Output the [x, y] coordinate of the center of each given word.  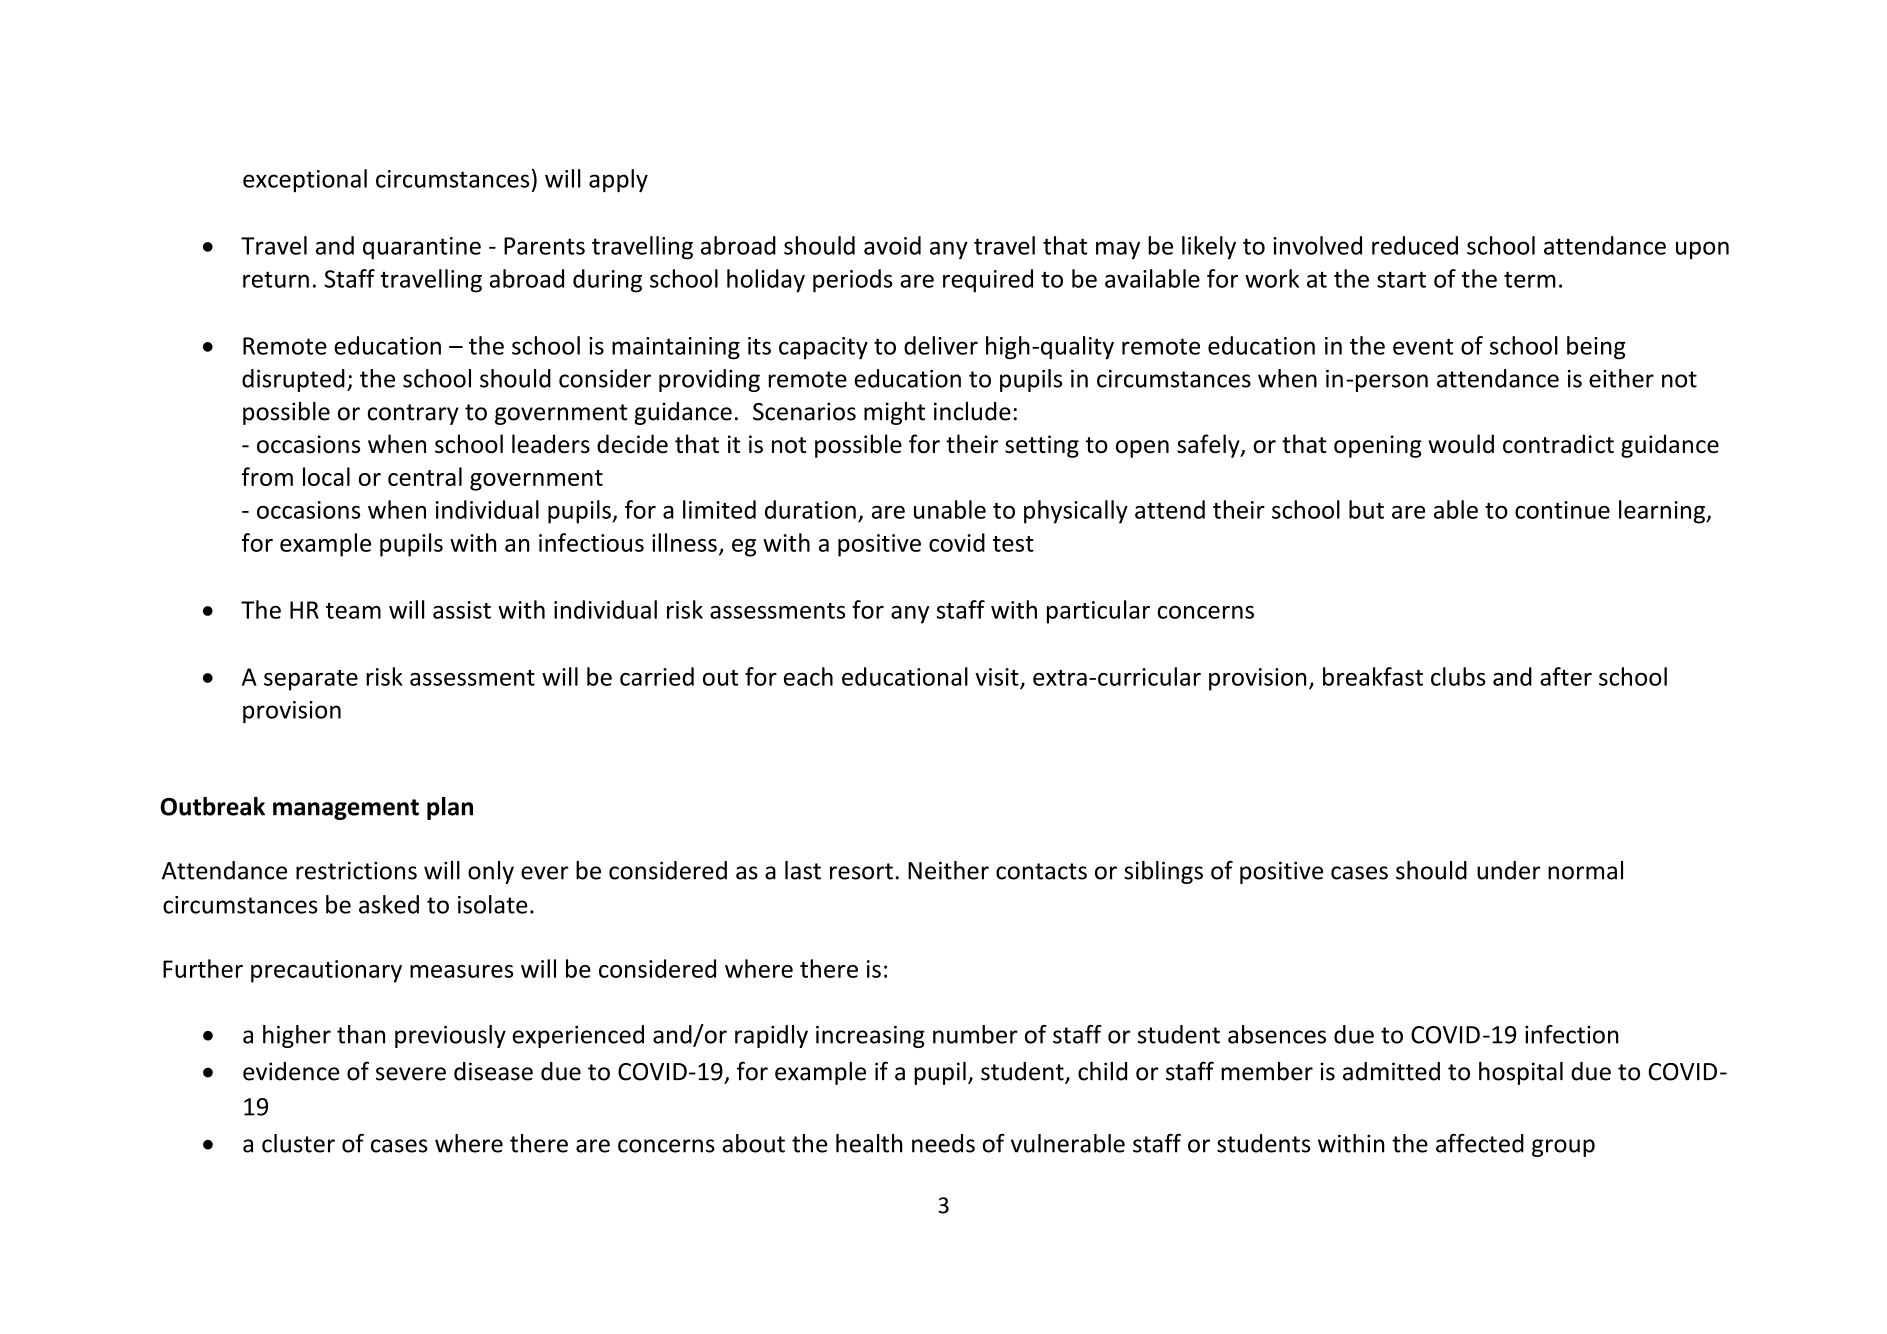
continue [1562, 510]
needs [943, 1143]
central [425, 476]
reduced [1415, 245]
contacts [1041, 871]
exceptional [305, 180]
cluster [298, 1143]
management [346, 809]
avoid [892, 245]
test [1013, 544]
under [1509, 870]
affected [1480, 1143]
